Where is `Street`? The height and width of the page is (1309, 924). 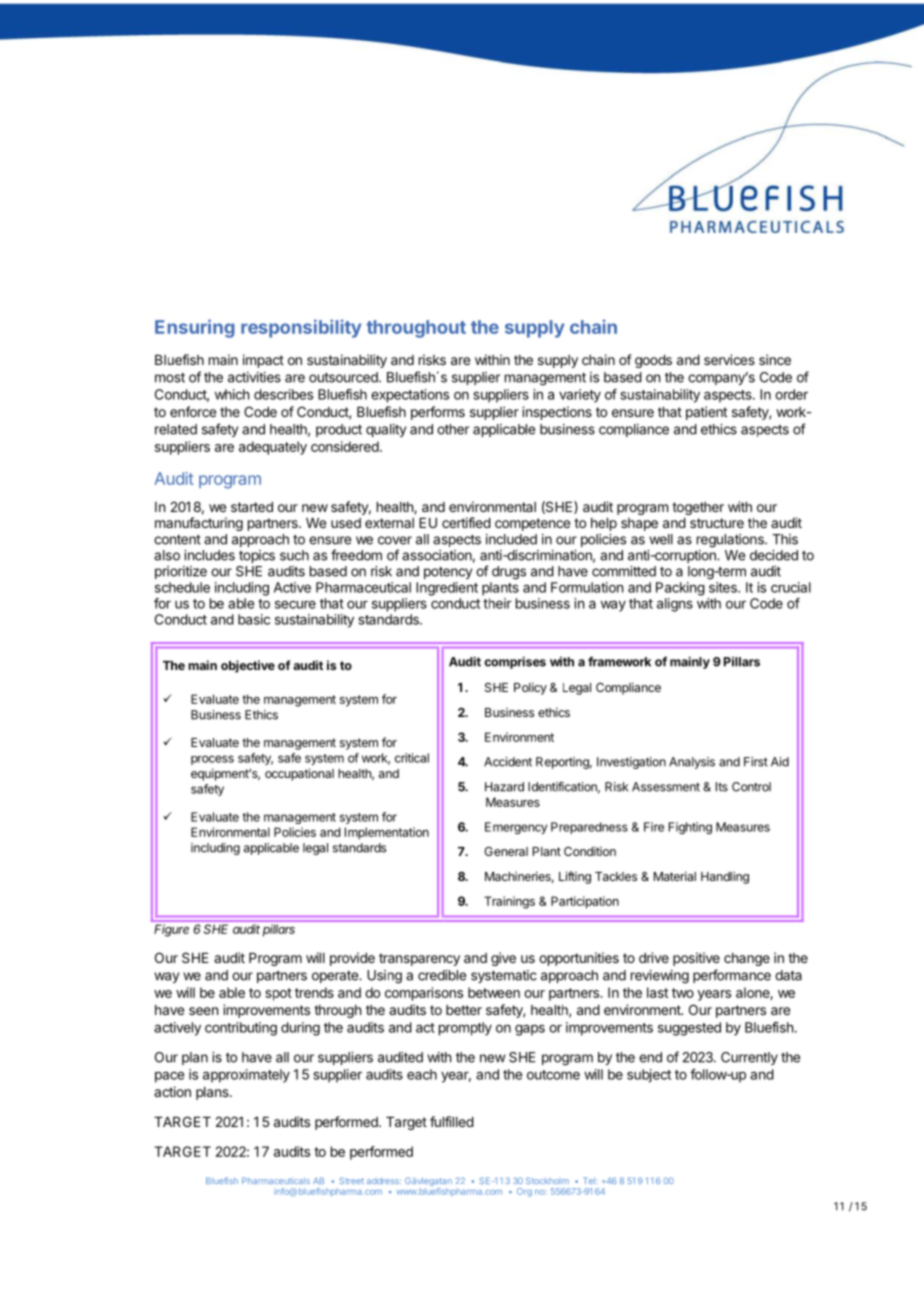 Street is located at coordinates (352, 1180).
